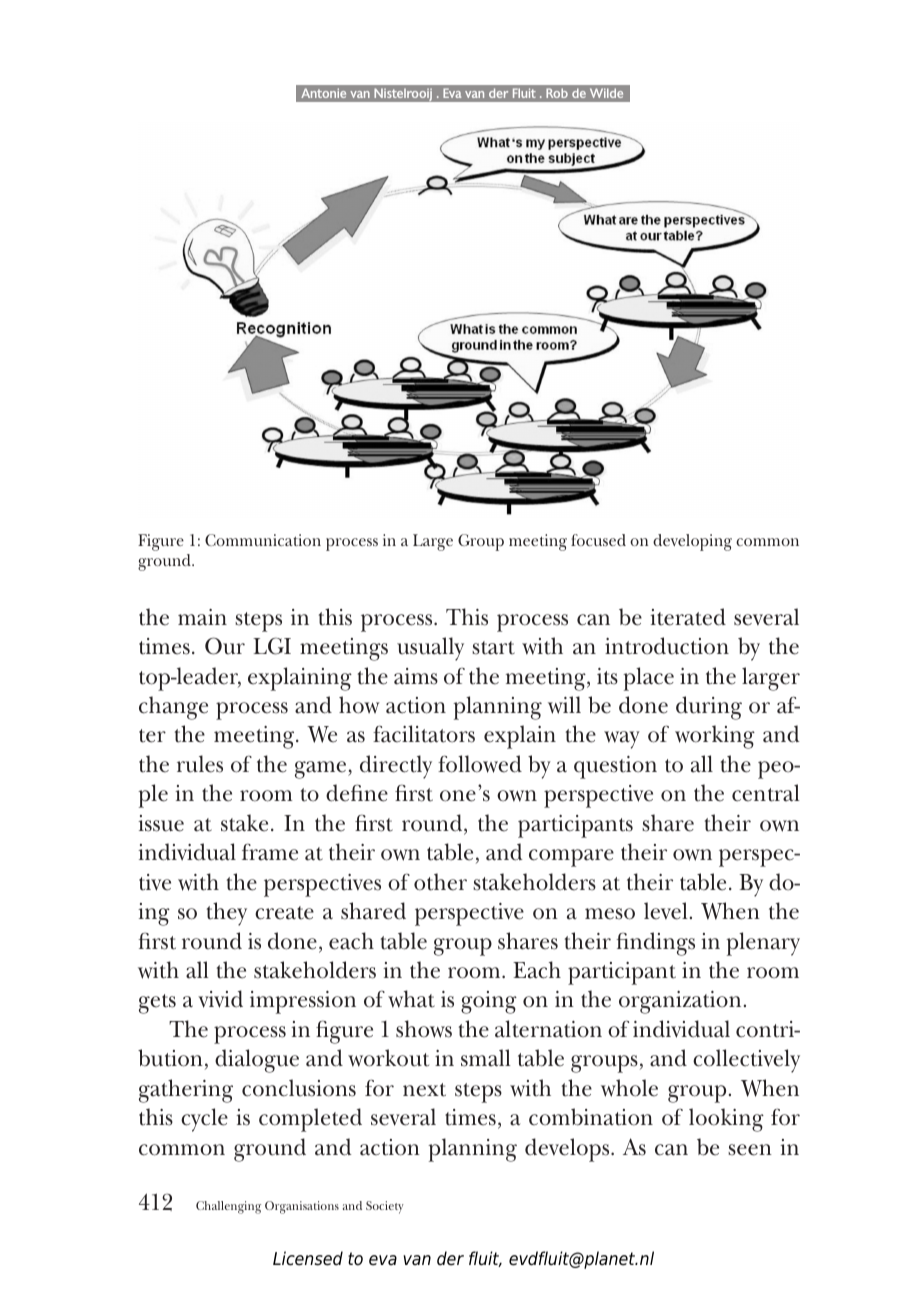 The width and height of the screenshot is (924, 1313). I want to click on Communication, so click(263, 540).
